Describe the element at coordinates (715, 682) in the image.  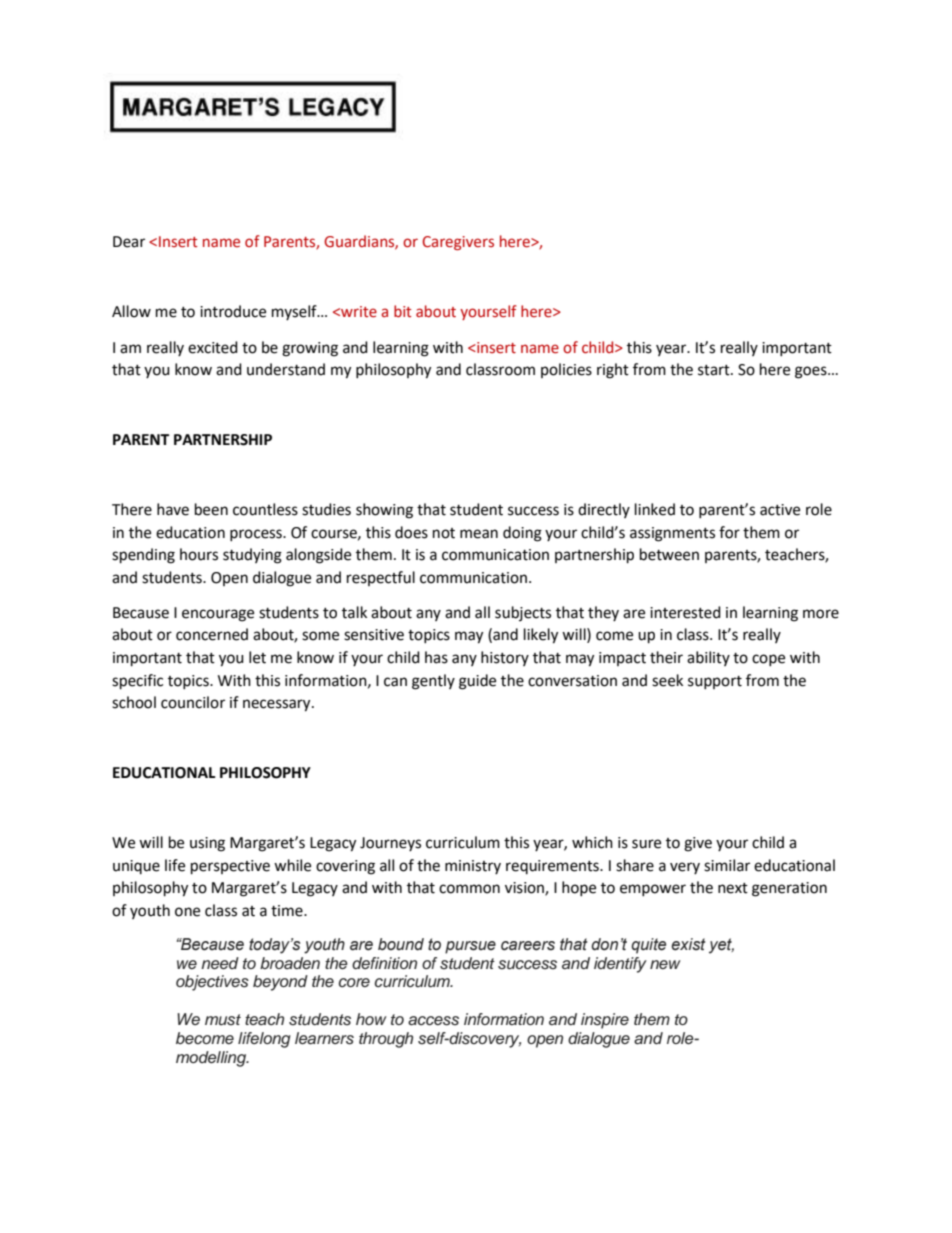
I see `support` at that location.
